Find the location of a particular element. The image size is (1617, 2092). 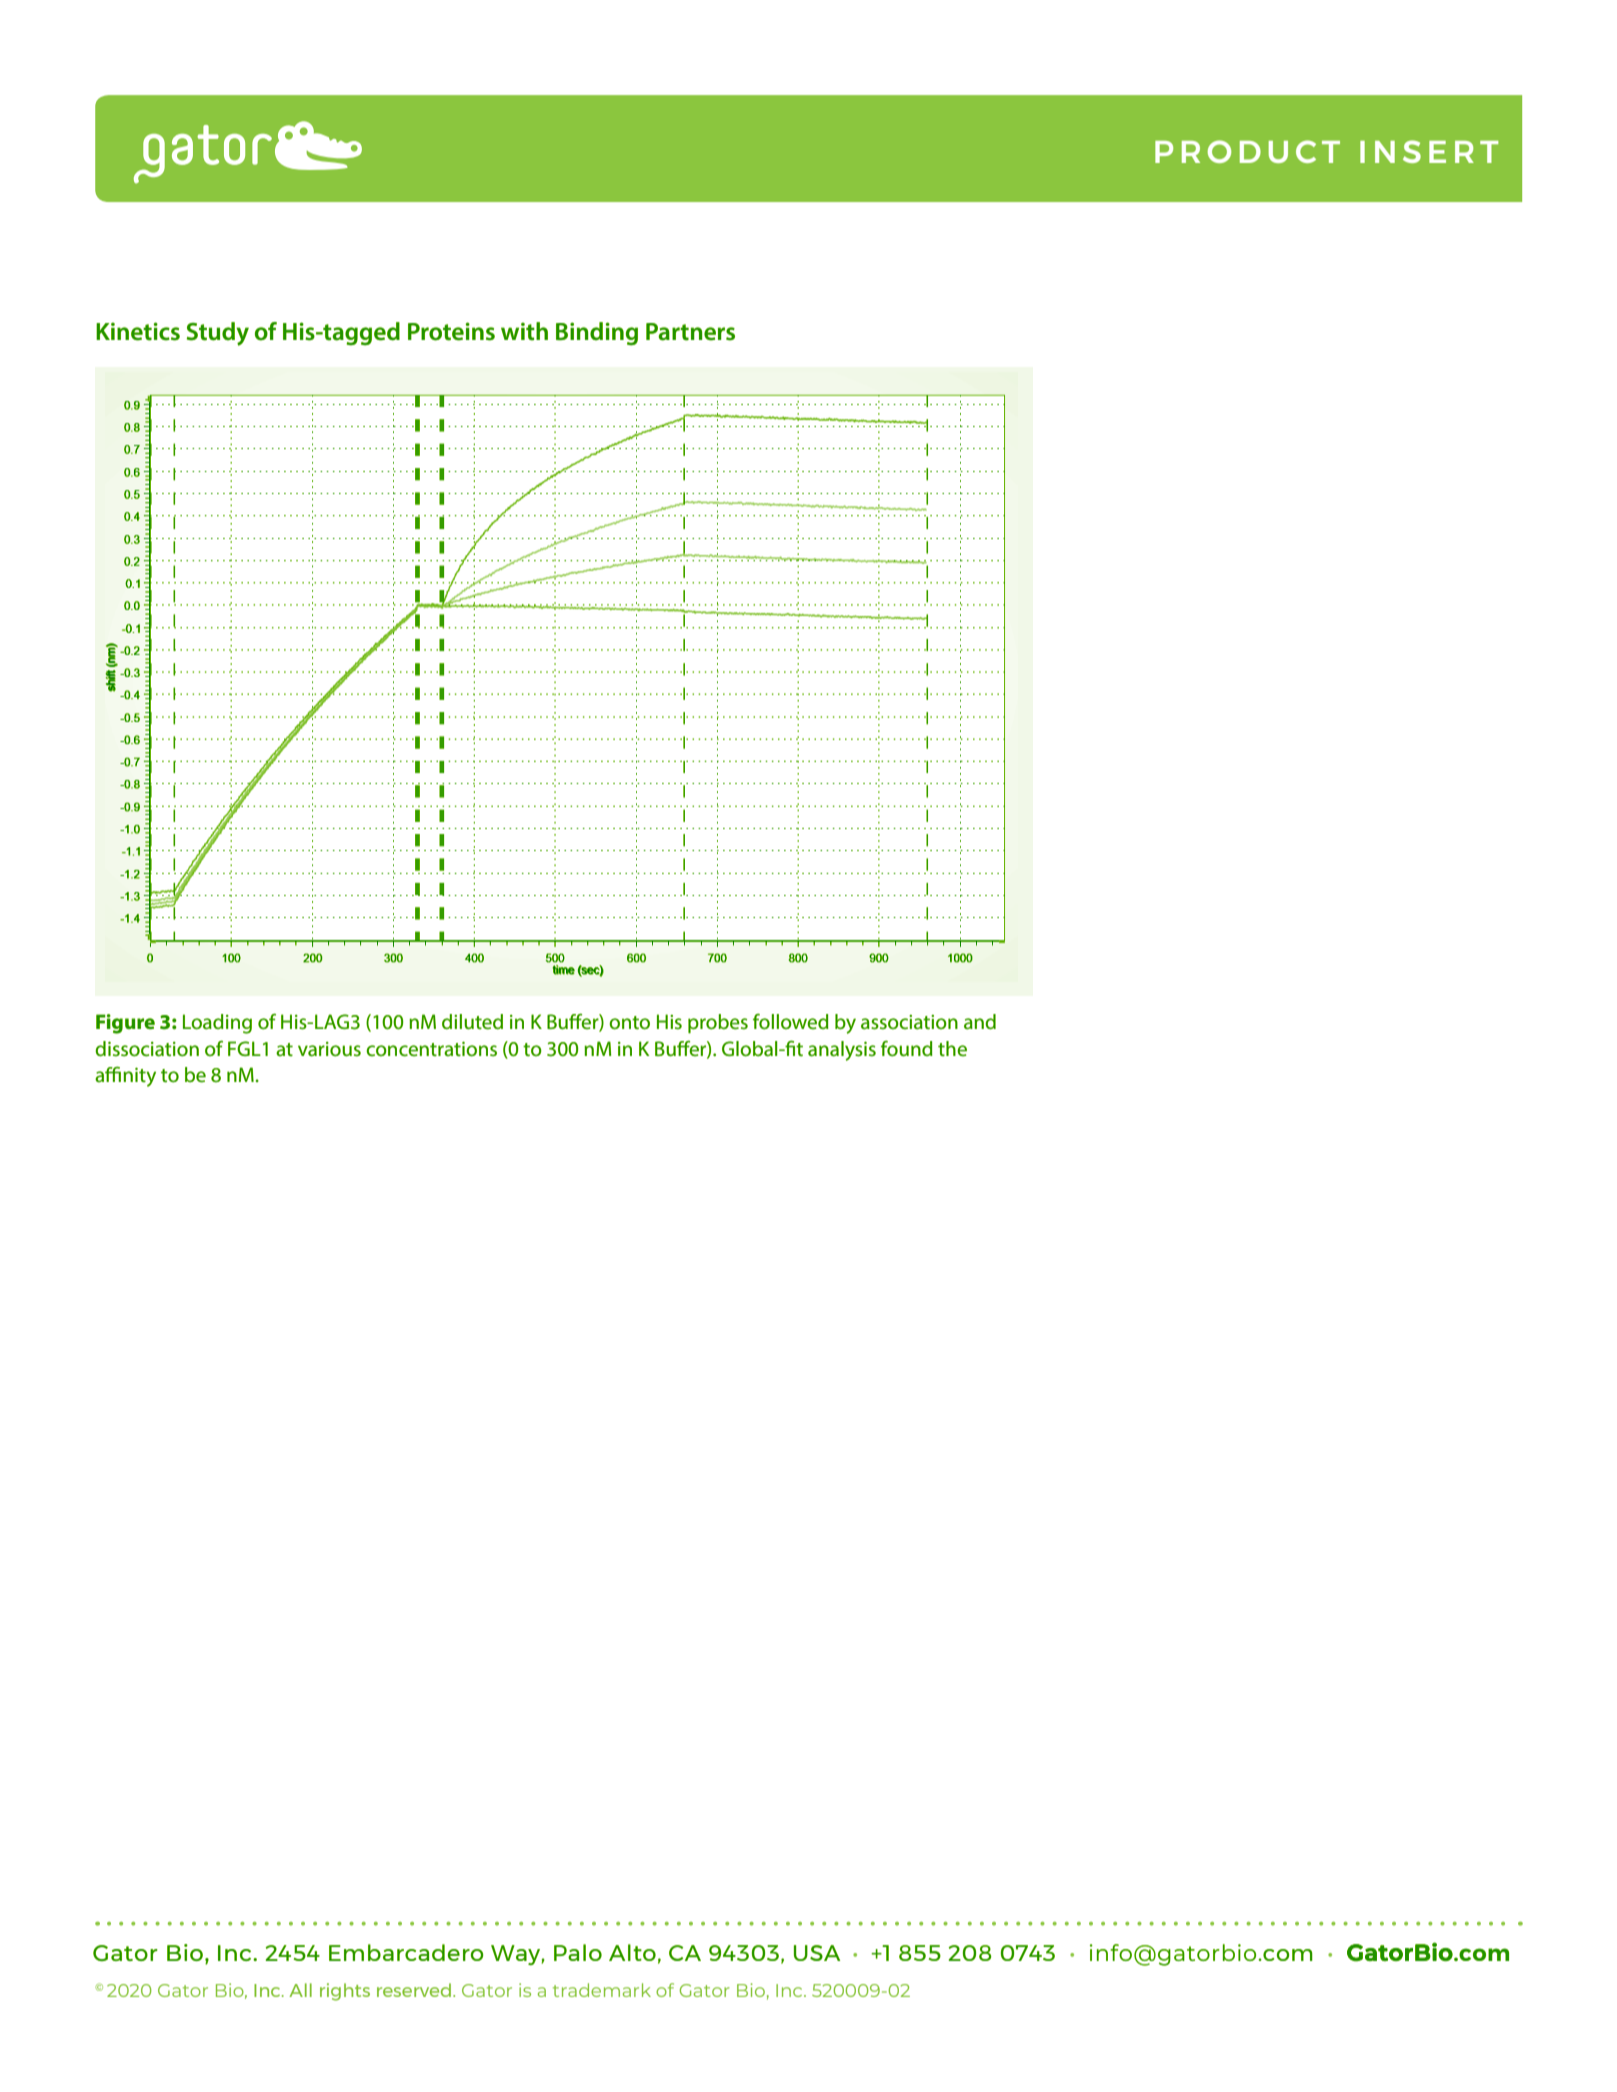

insert is located at coordinates (1429, 151).
